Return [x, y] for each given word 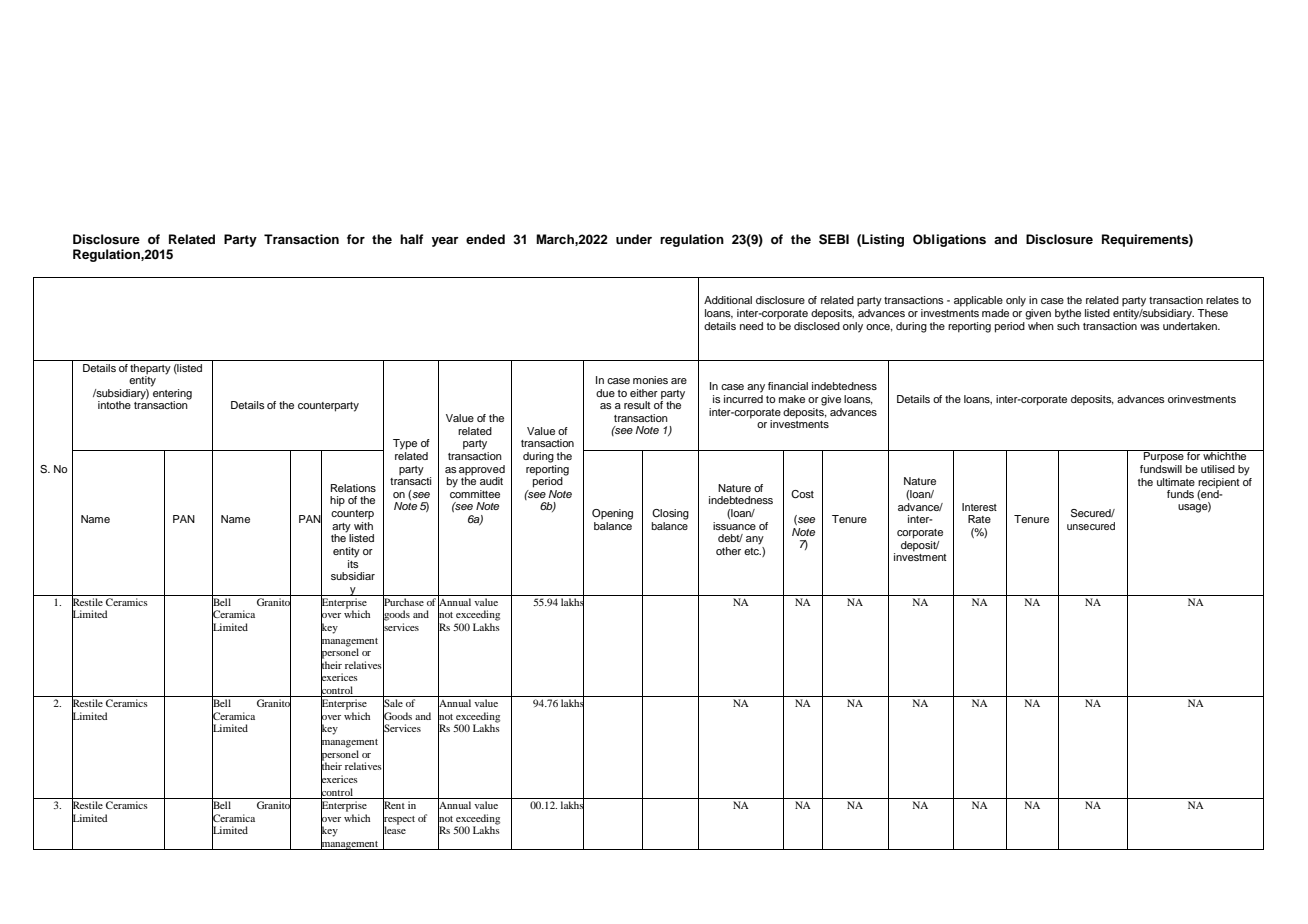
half [411, 239]
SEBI [834, 239]
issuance [734, 526]
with [363, 524]
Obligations [949, 240]
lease [394, 830]
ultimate [1176, 482]
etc [752, 551]
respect [399, 819]
